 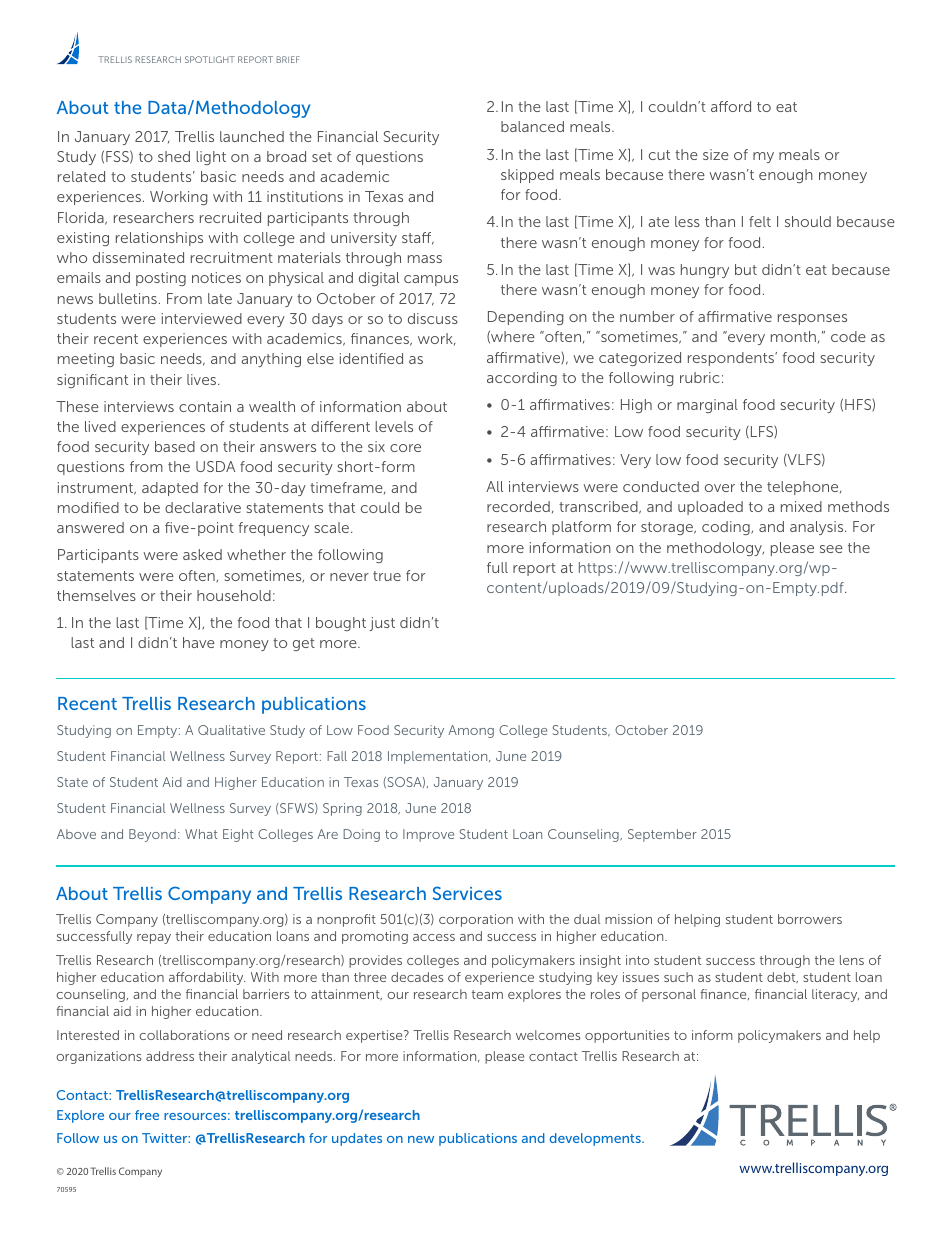 What do you see at coordinates (174, 156) in the document?
I see `shed` at bounding box center [174, 156].
